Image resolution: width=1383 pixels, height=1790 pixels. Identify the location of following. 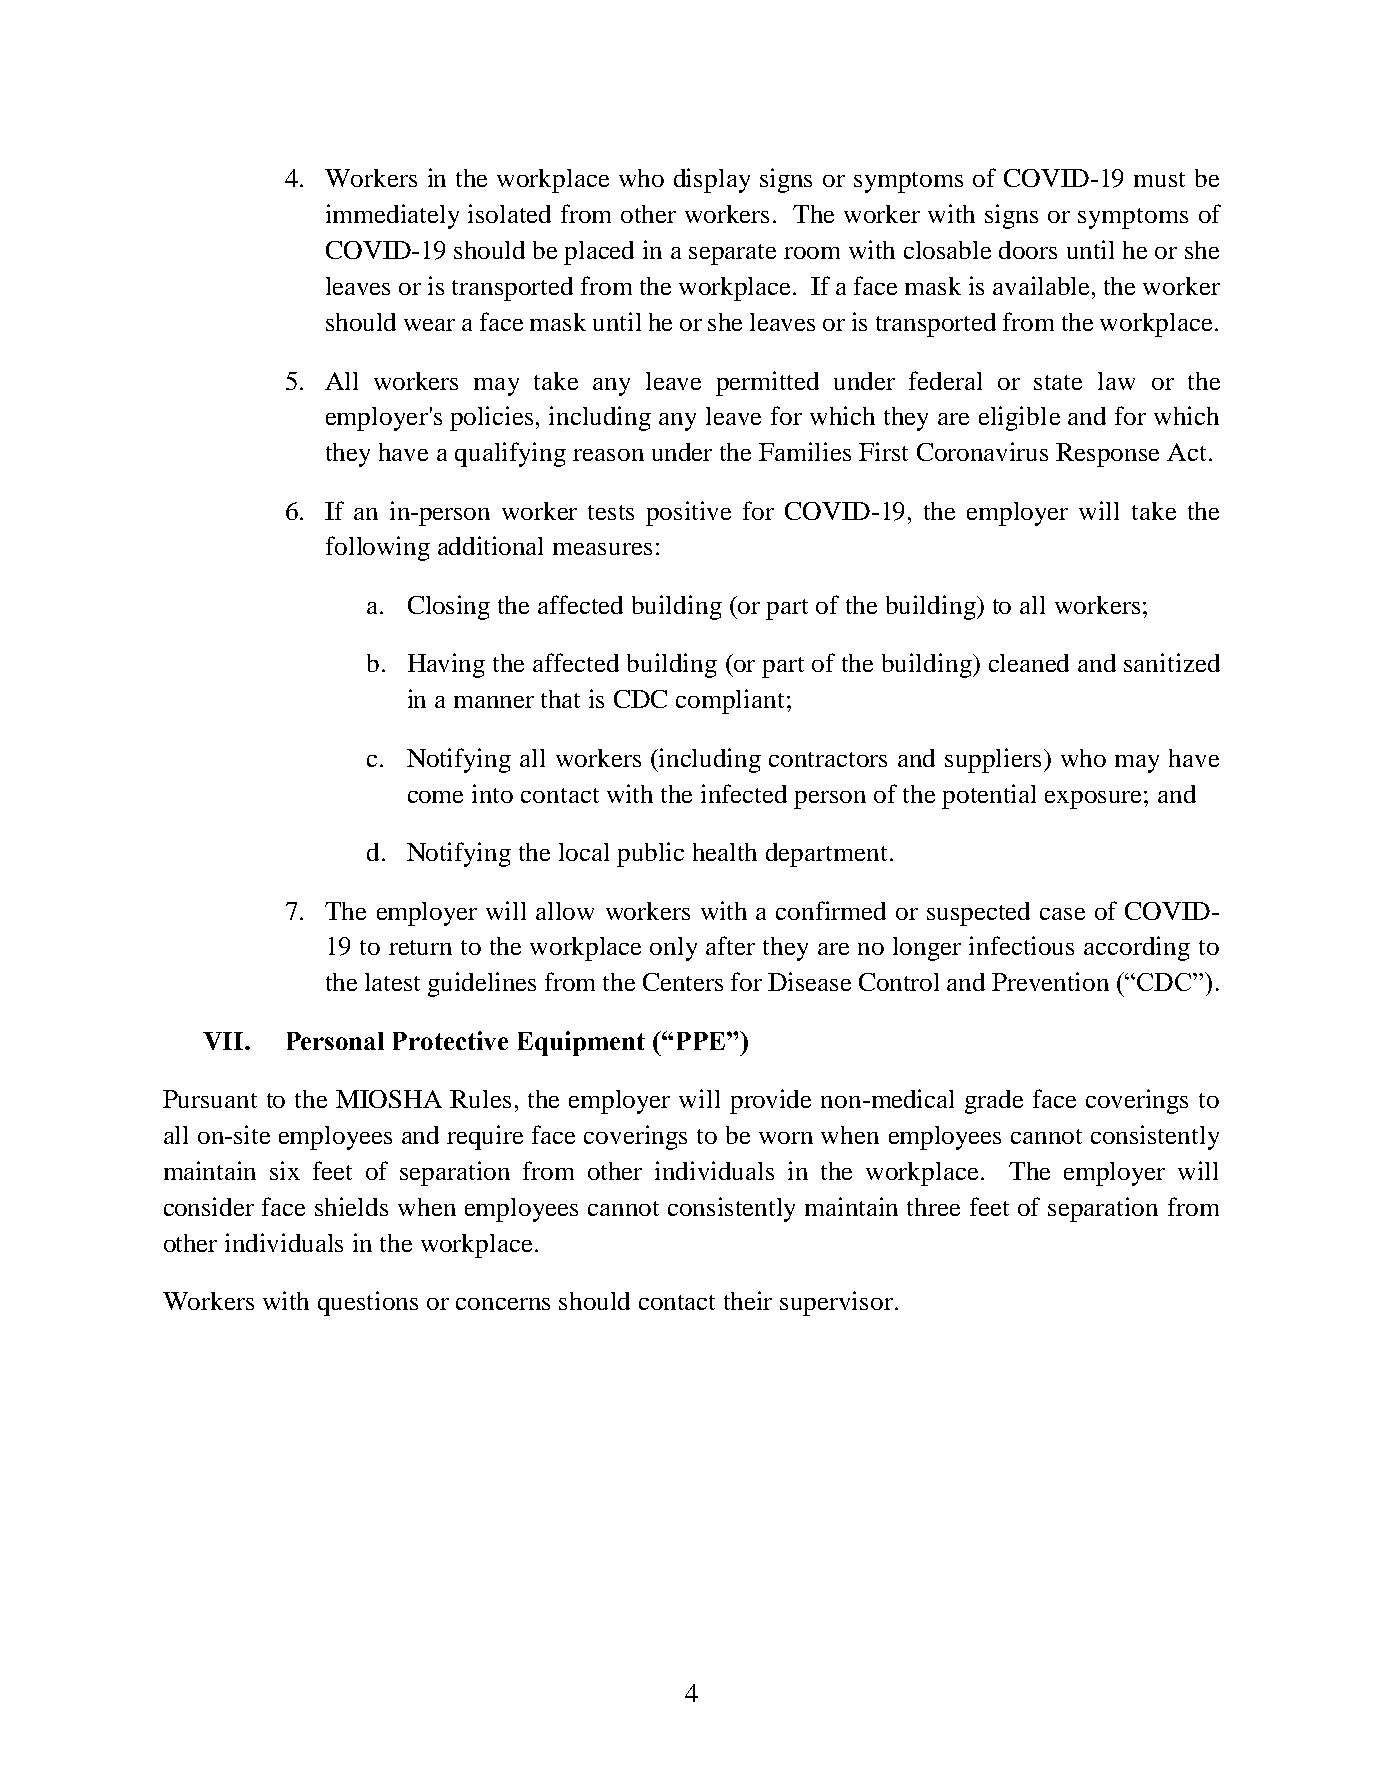
(378, 548).
